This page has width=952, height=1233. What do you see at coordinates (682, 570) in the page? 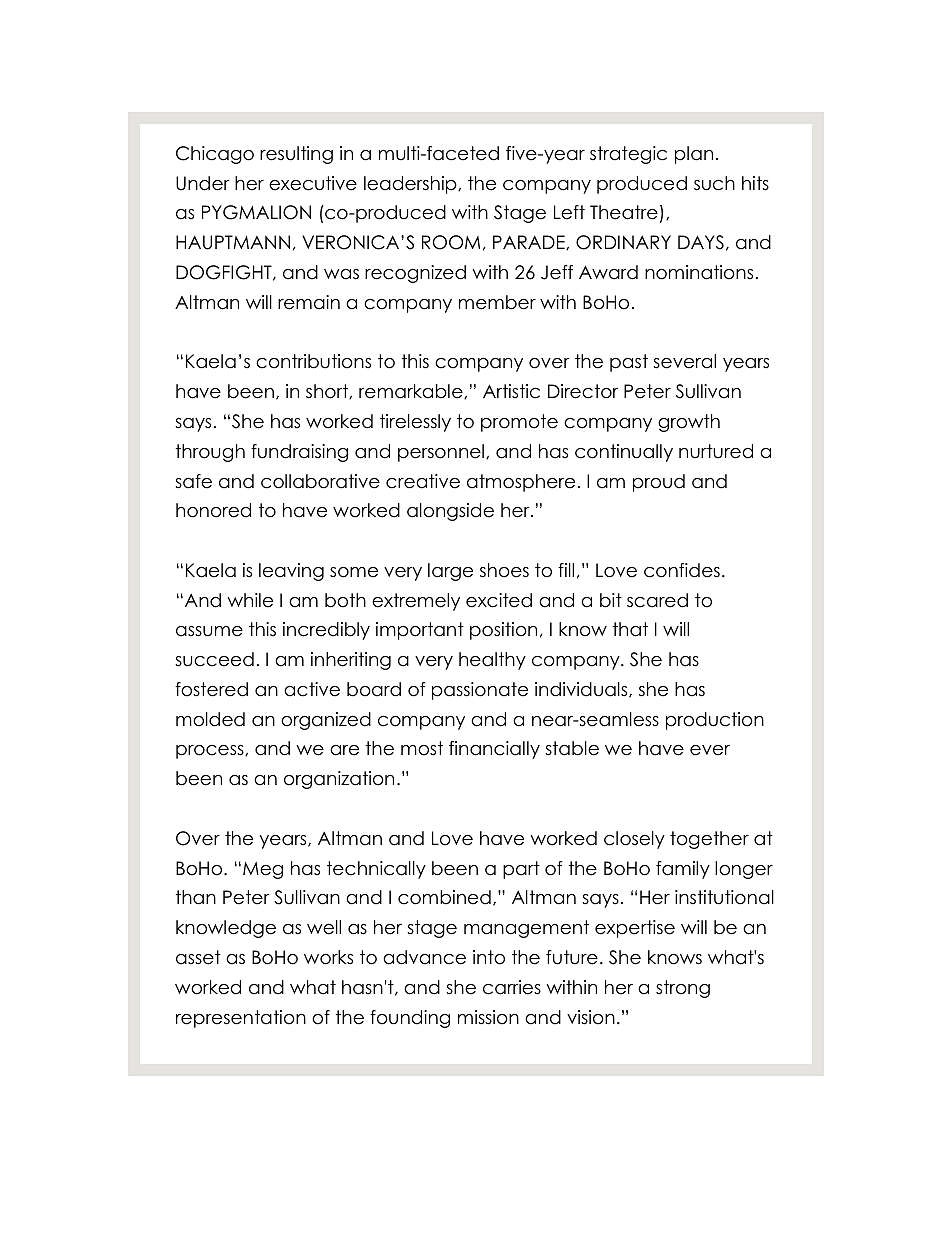
I see `confides` at bounding box center [682, 570].
